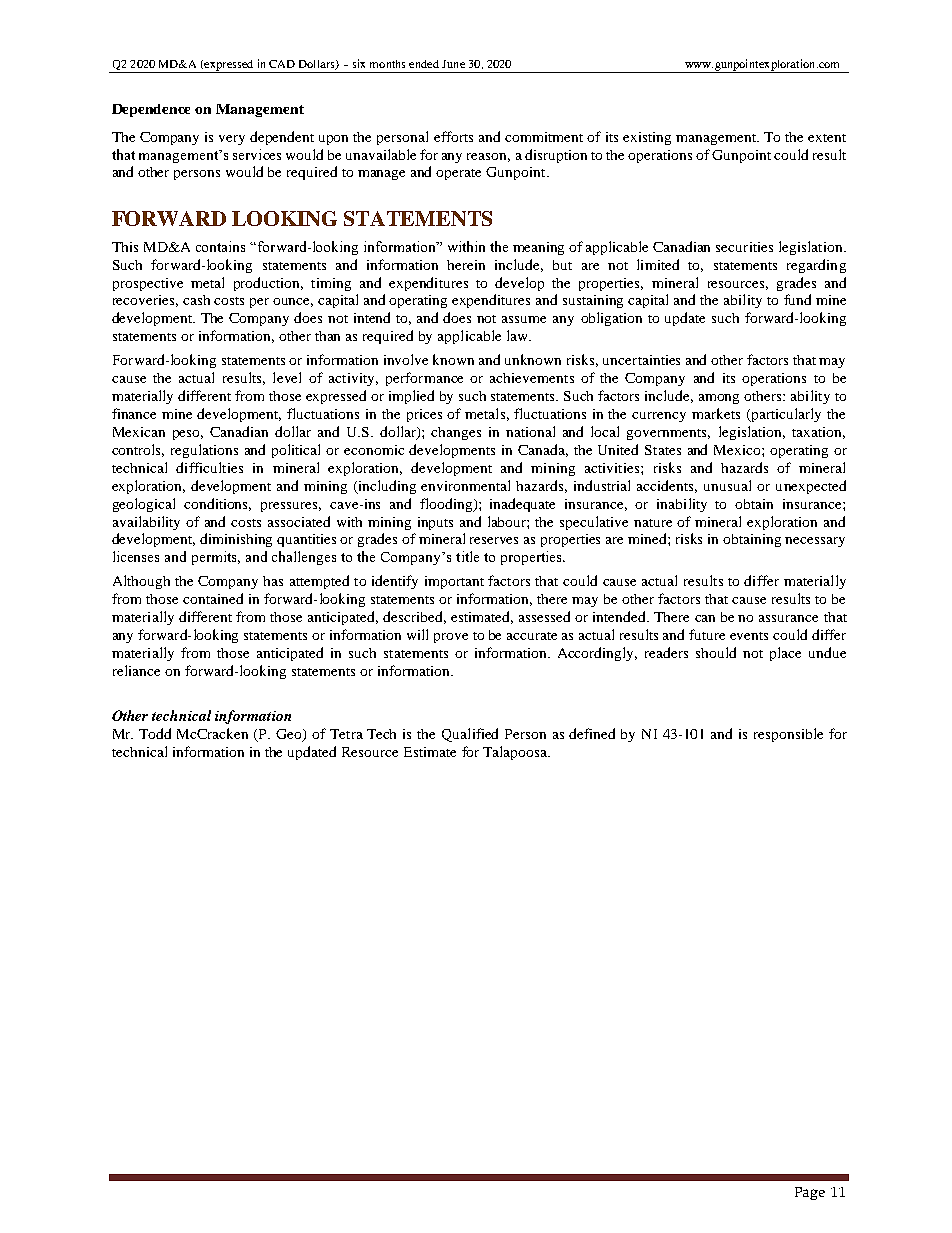 The width and height of the page is (952, 1233). Describe the element at coordinates (788, 735) in the page. I see `responsible` at that location.
